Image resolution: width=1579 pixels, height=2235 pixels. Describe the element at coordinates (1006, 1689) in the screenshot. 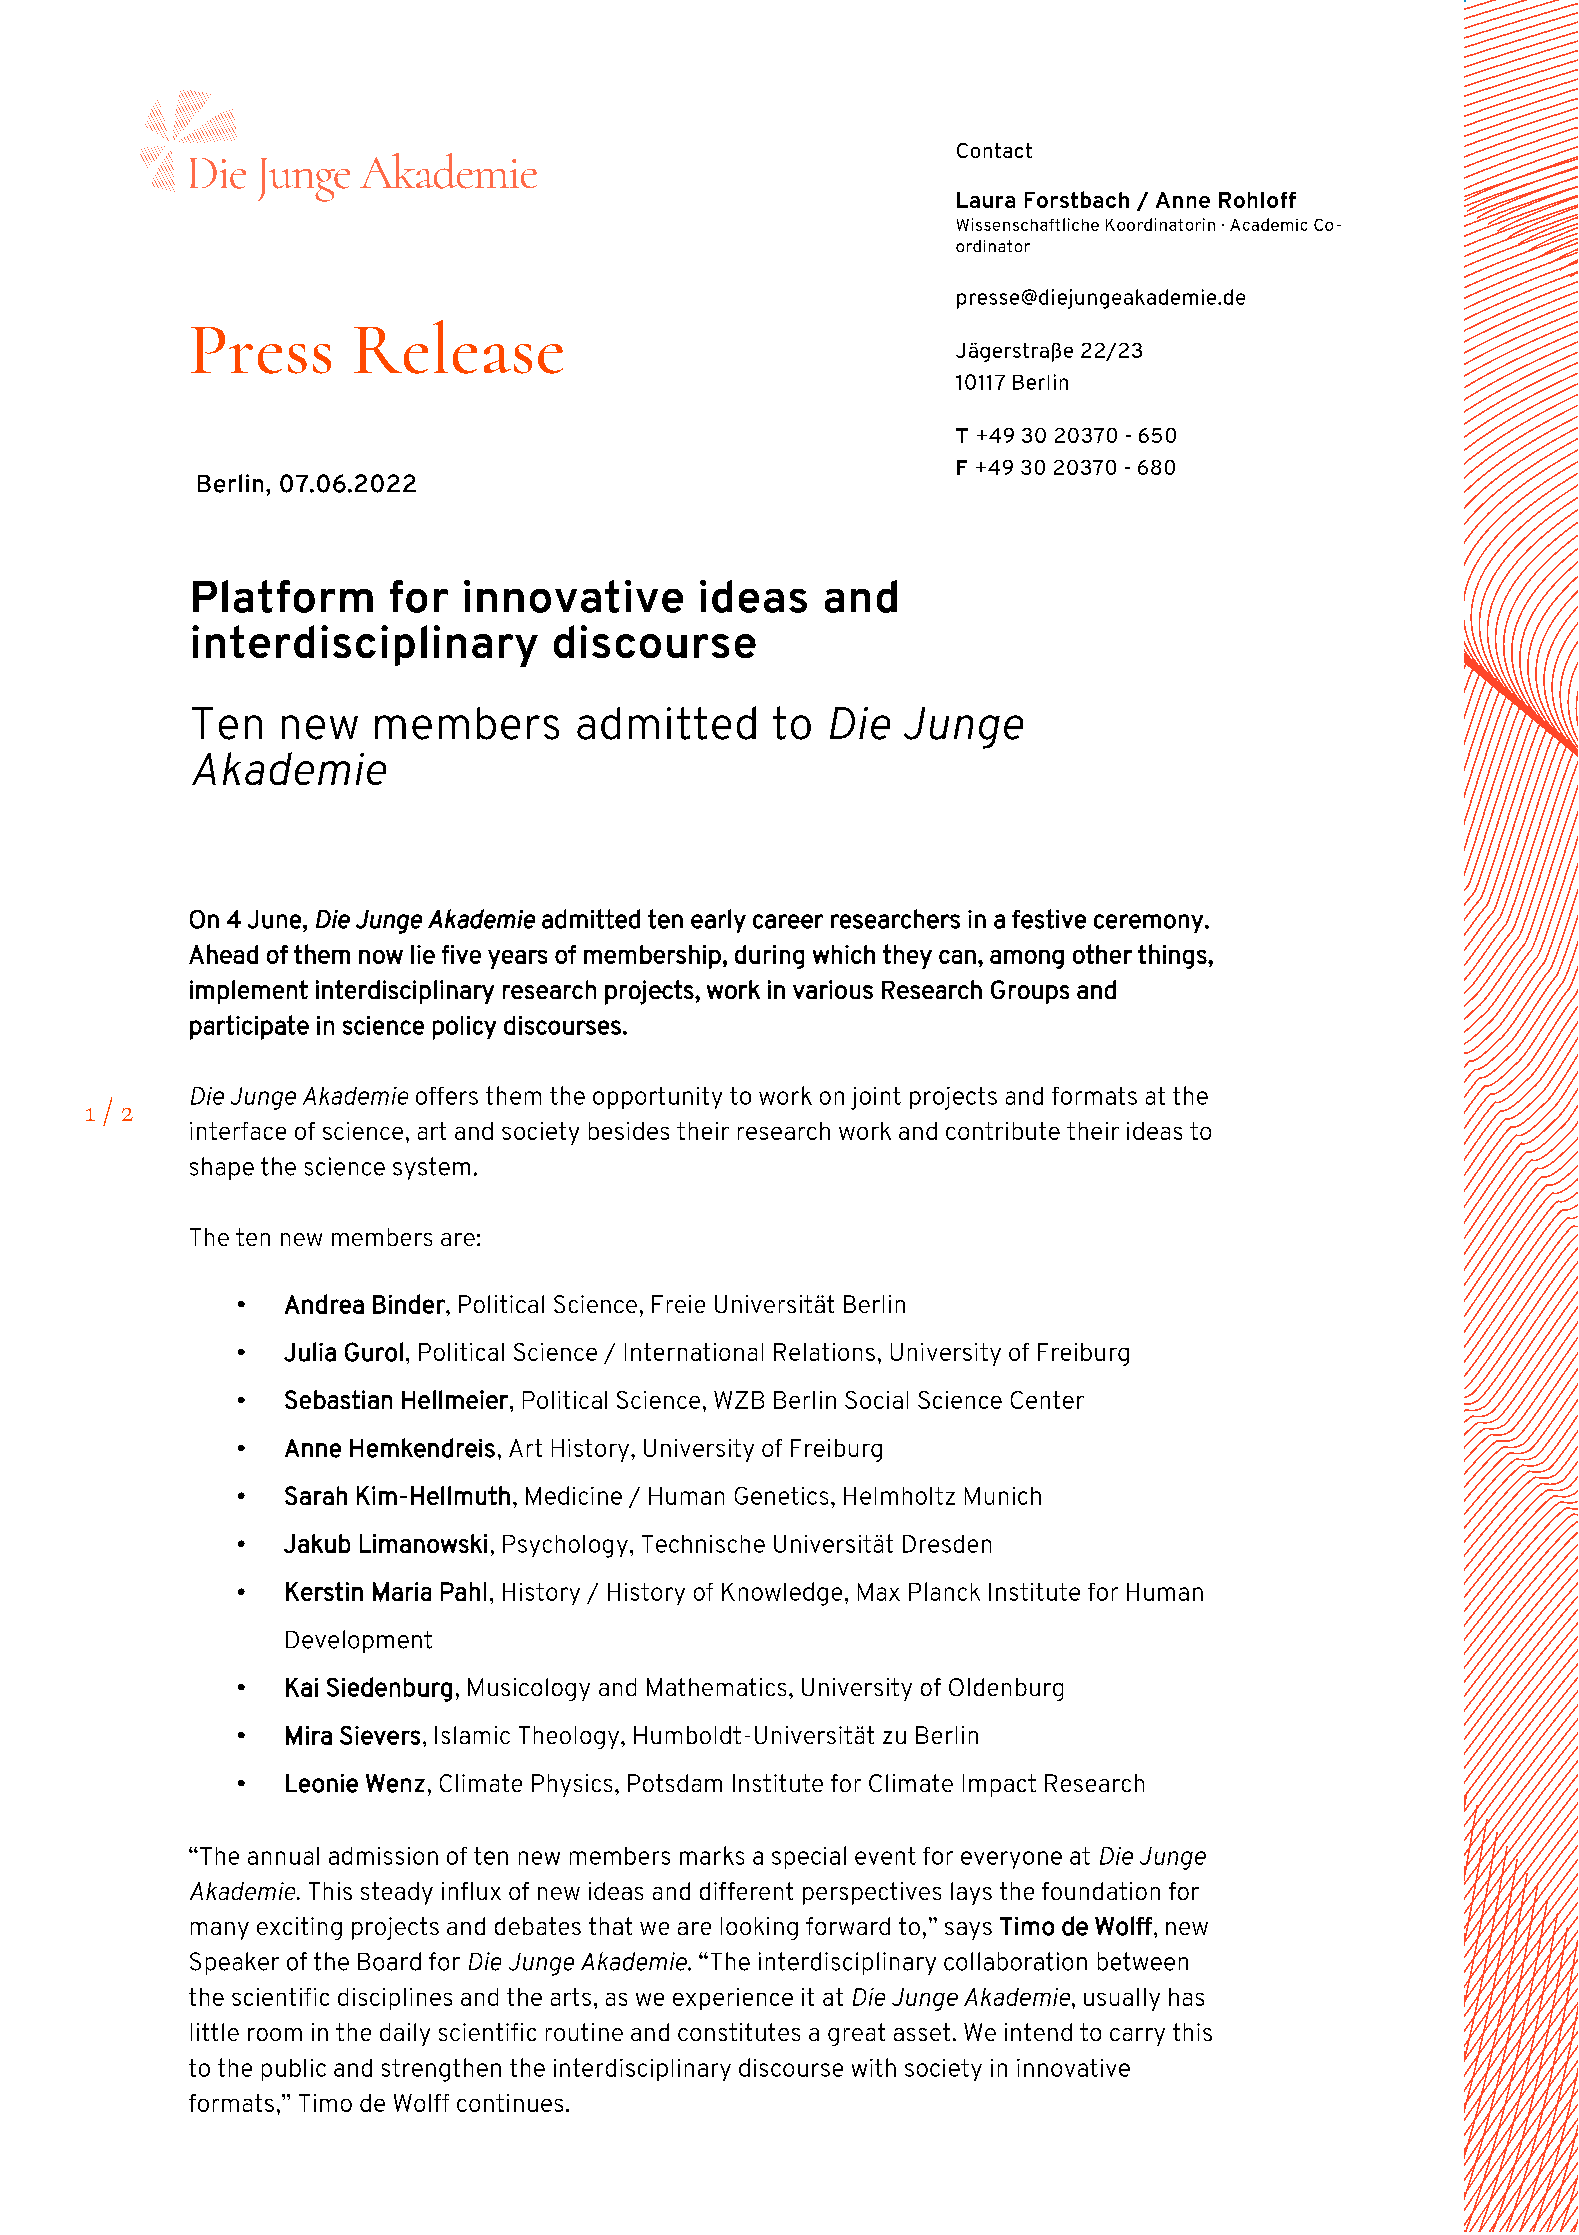

I see `Oldenburg` at that location.
